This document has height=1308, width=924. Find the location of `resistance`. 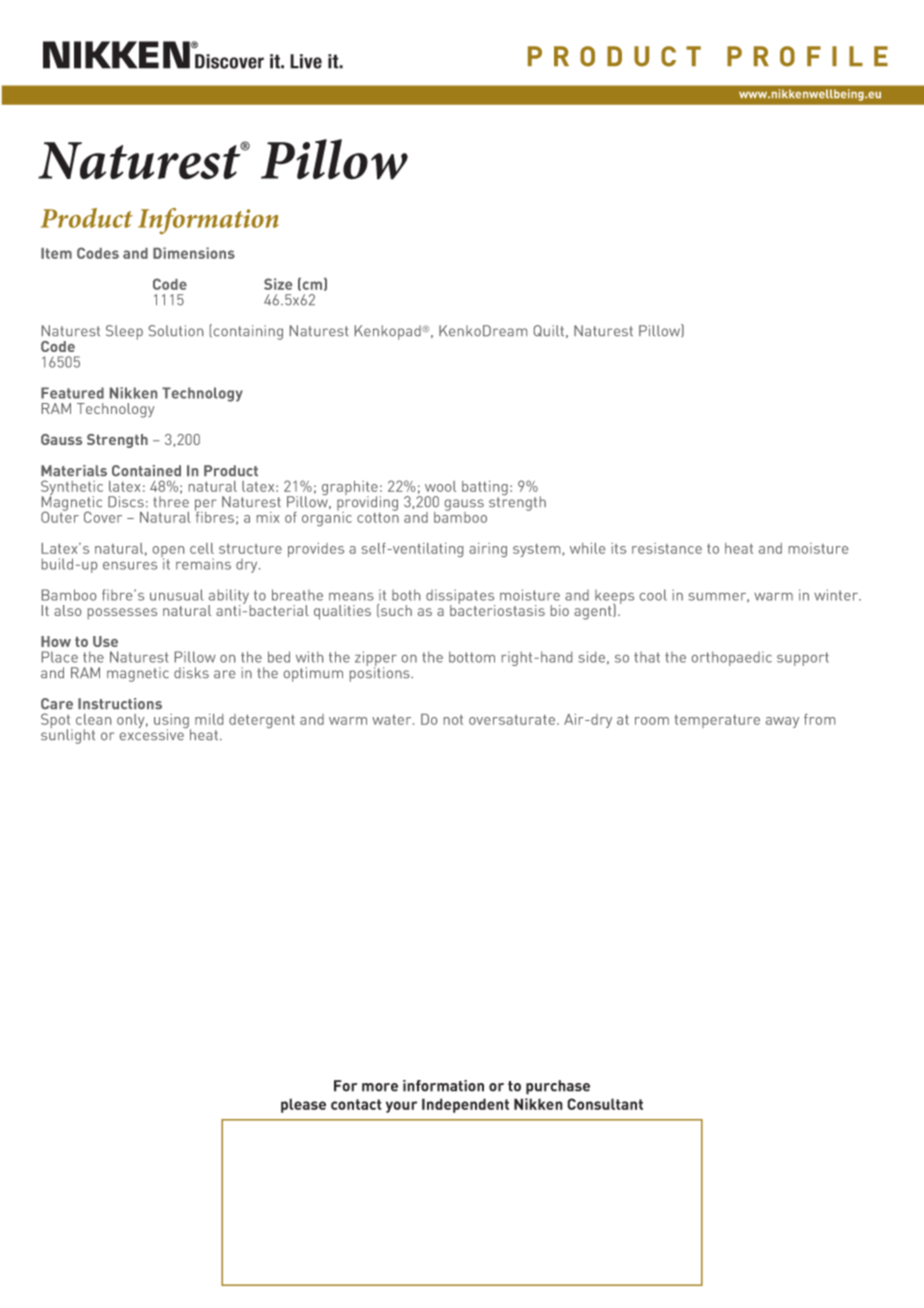

resistance is located at coordinates (667, 548).
